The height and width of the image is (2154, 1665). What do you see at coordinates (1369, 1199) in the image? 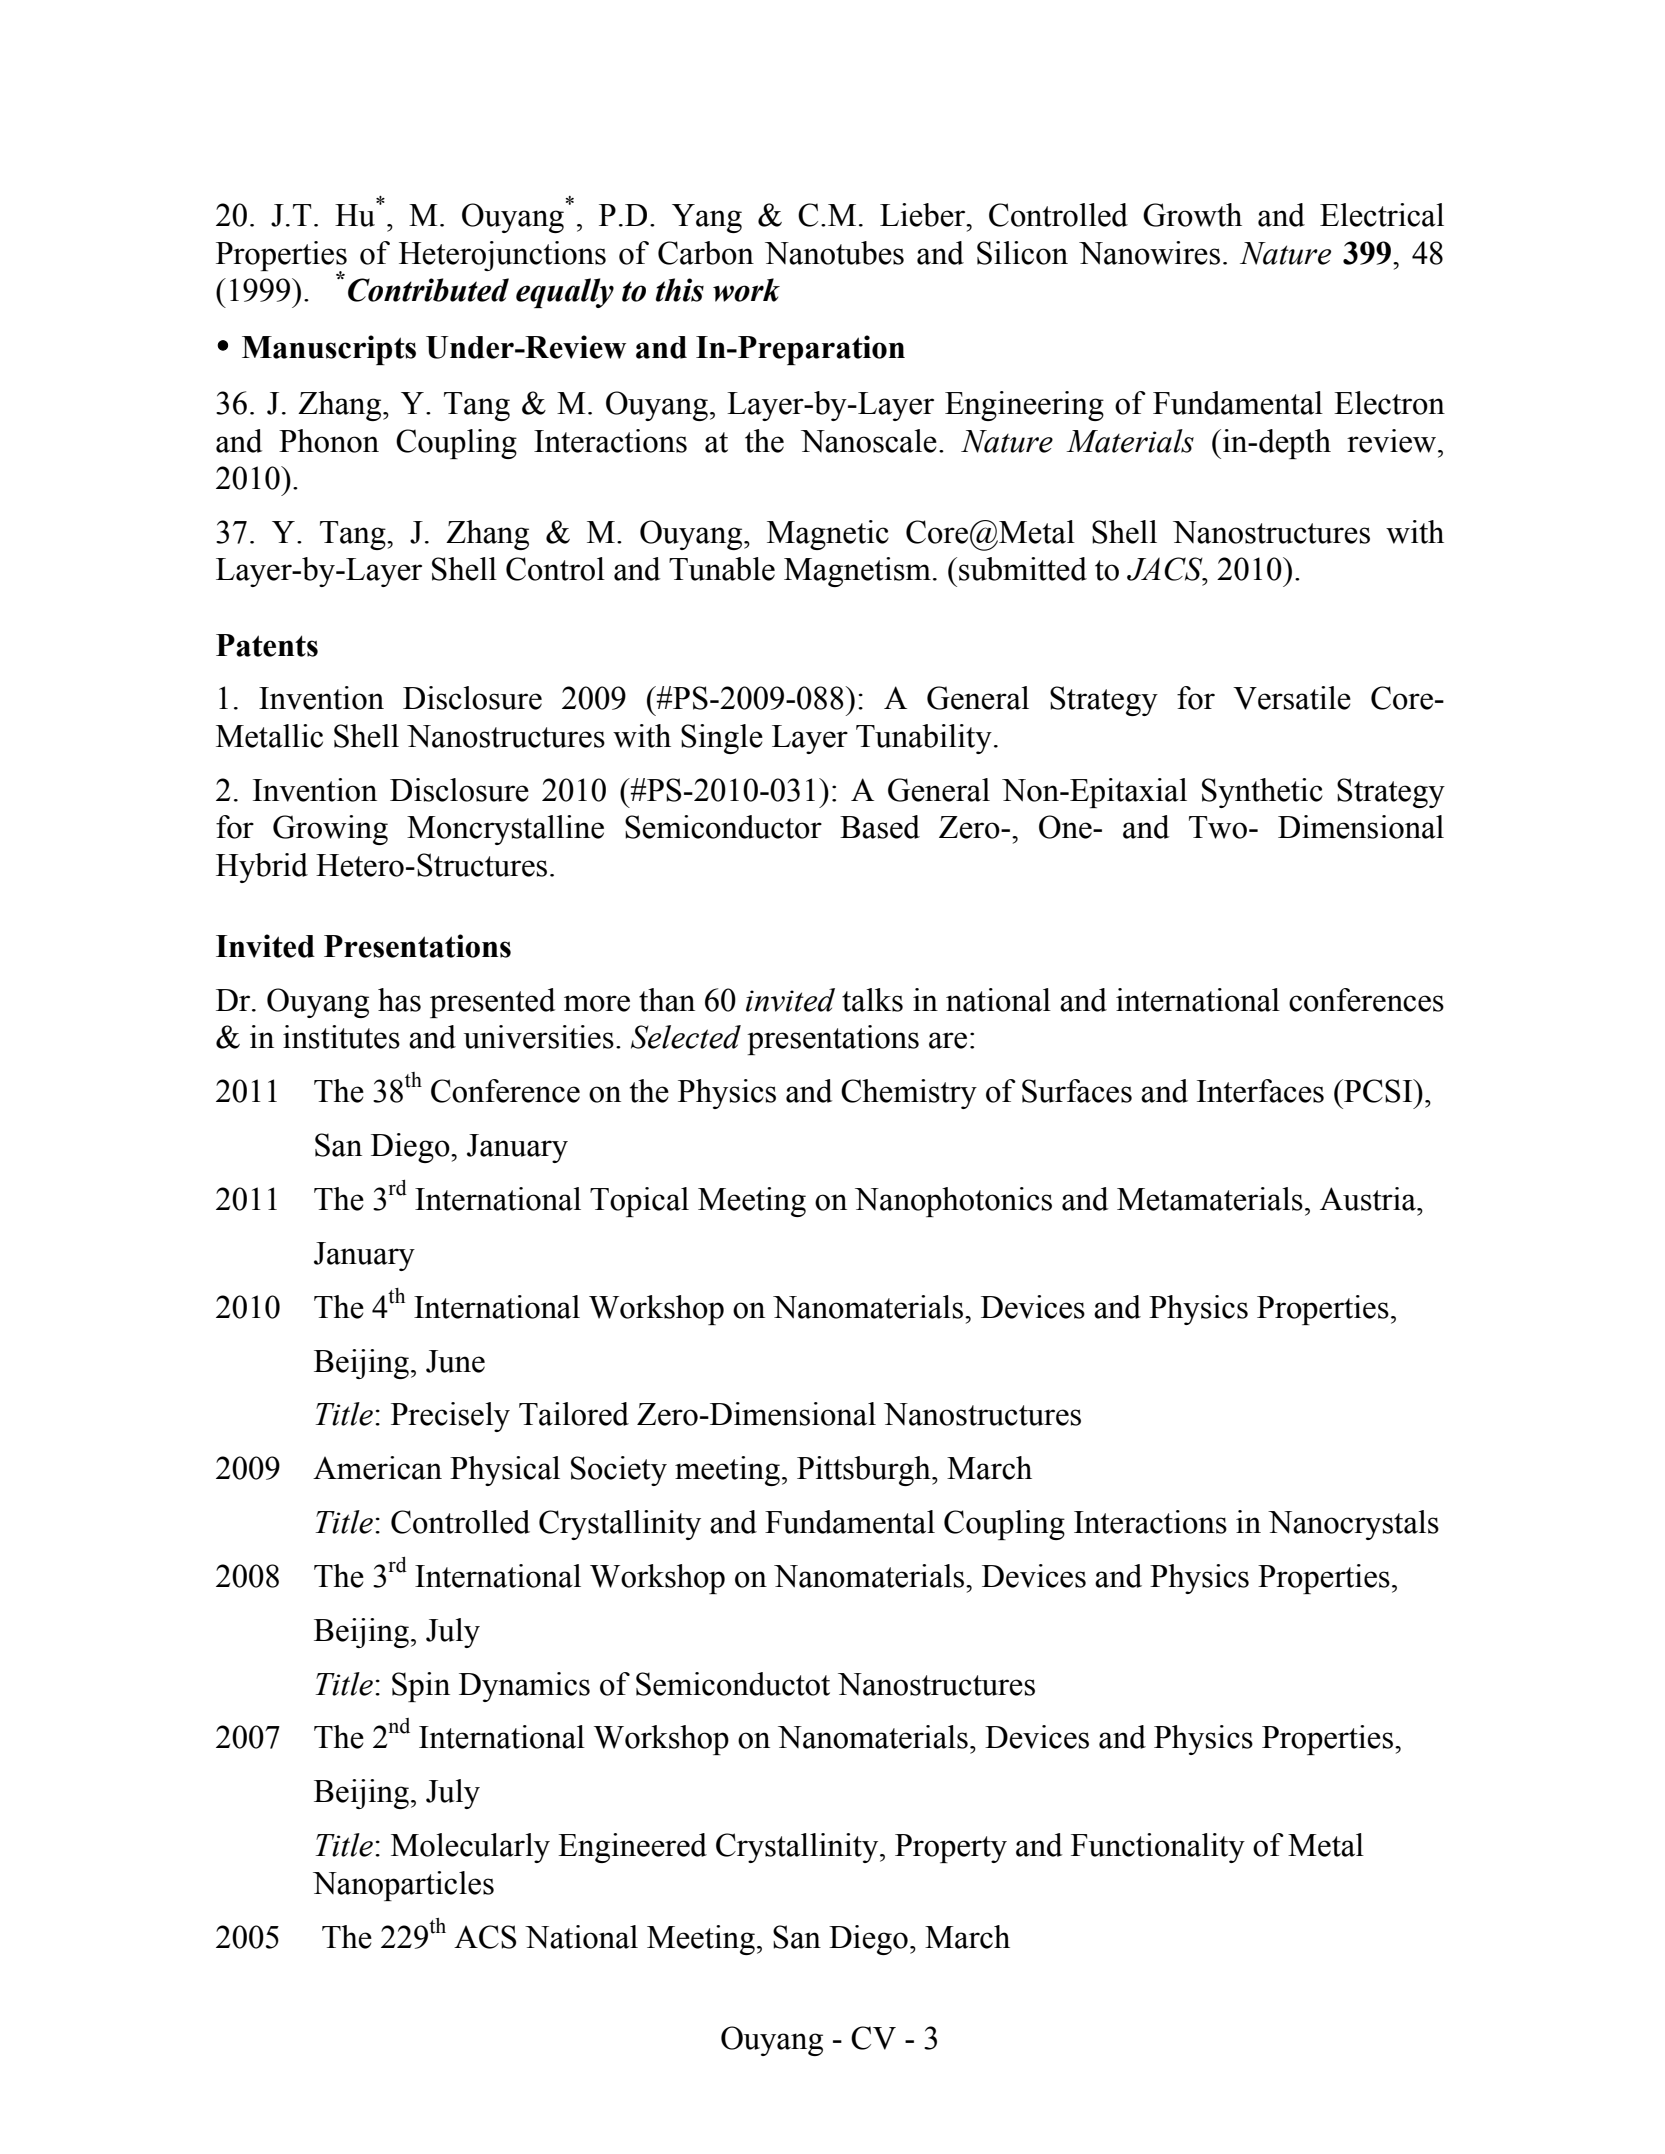
I see `Austria` at bounding box center [1369, 1199].
